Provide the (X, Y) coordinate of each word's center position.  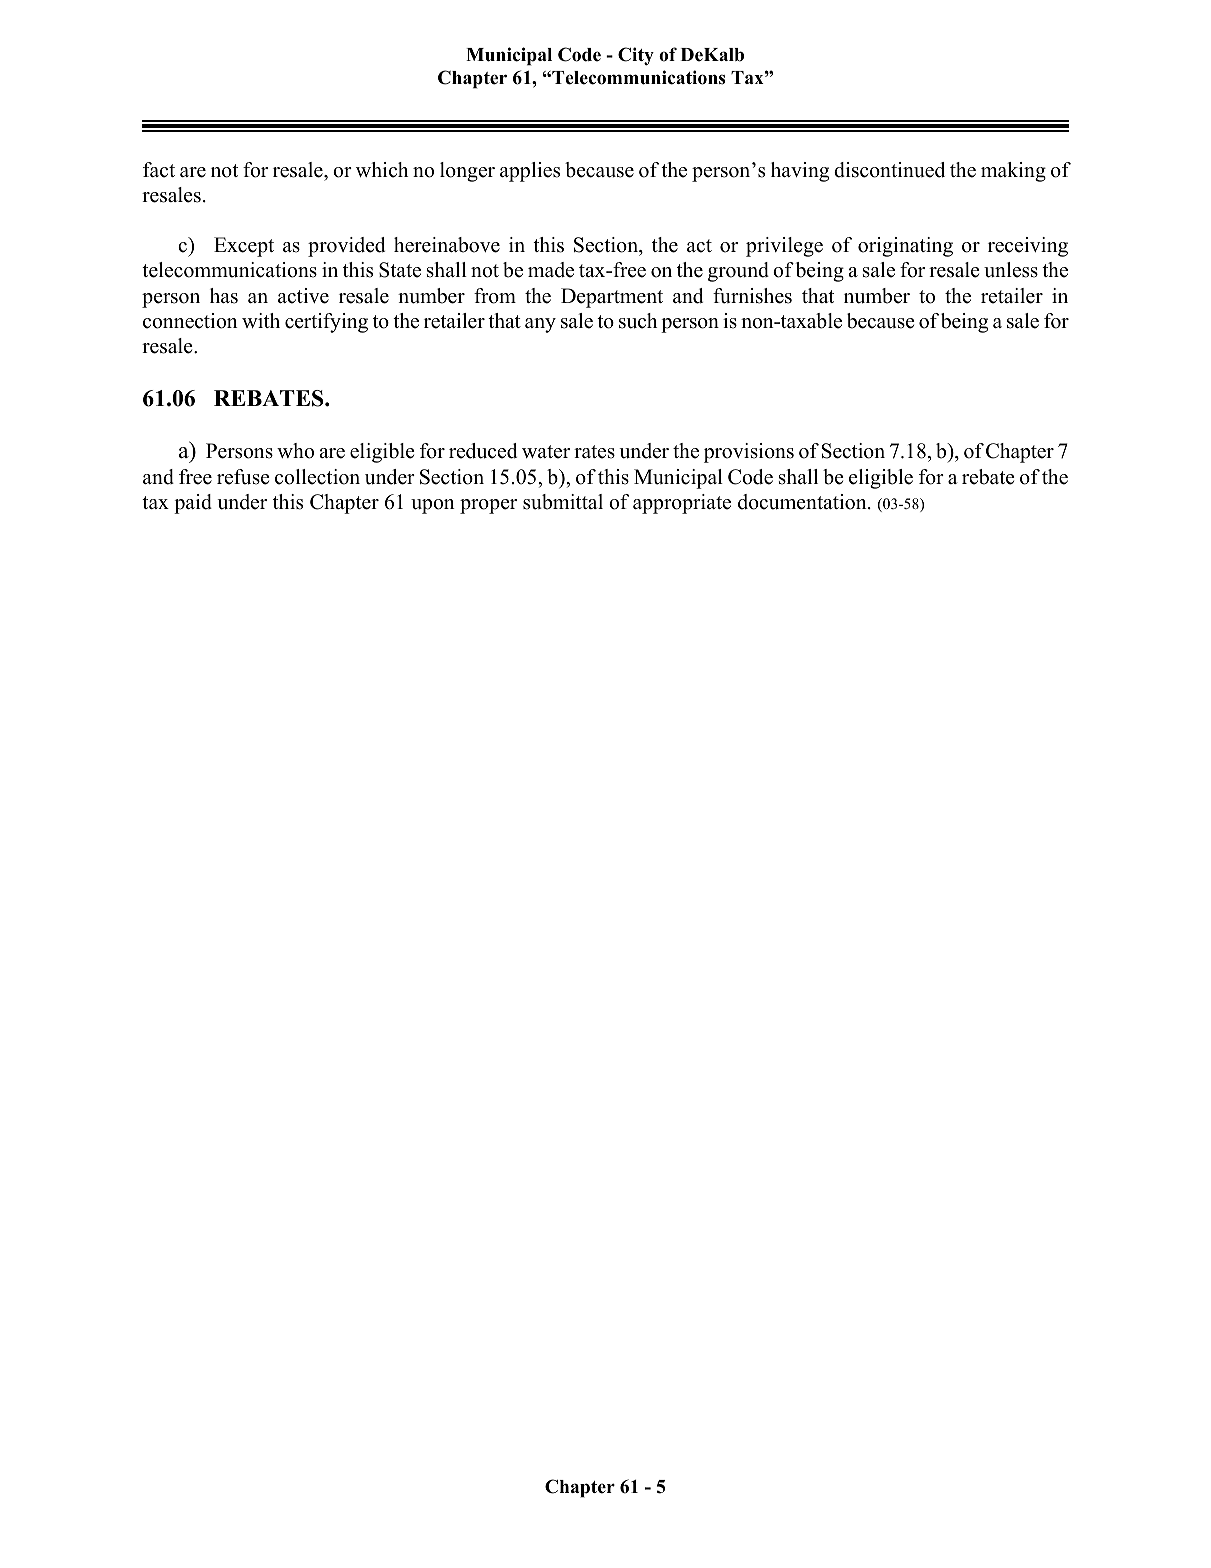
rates (594, 452)
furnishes (752, 296)
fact (159, 170)
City (636, 56)
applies (530, 172)
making (1013, 172)
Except (244, 247)
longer (467, 172)
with (261, 320)
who (295, 451)
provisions (749, 453)
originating (905, 247)
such (638, 321)
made (551, 270)
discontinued (889, 170)
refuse (243, 477)
